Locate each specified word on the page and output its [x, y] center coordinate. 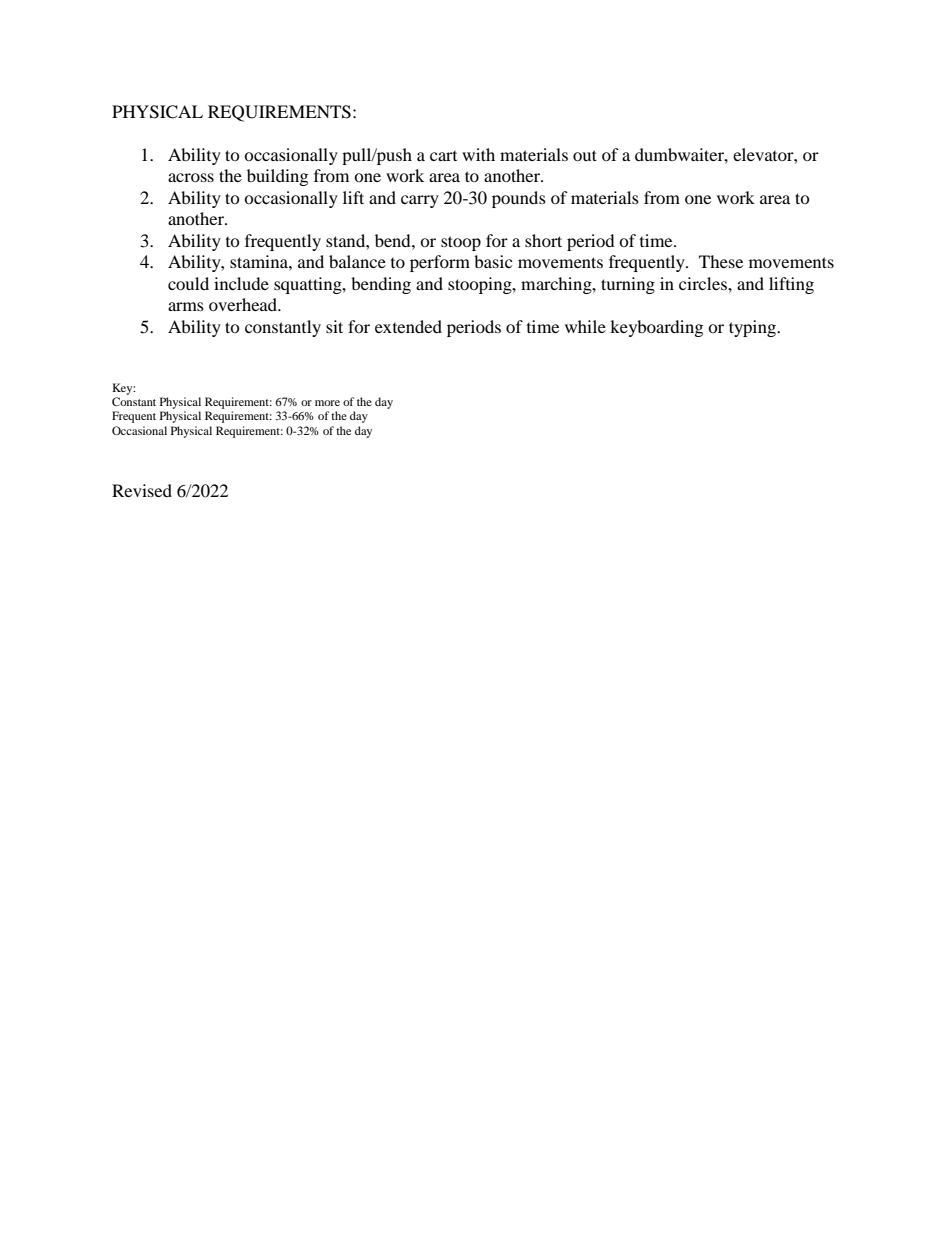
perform [440, 263]
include [241, 283]
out [585, 155]
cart [443, 156]
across [191, 177]
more [327, 403]
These [721, 261]
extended [408, 326]
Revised [142, 490]
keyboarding [656, 328]
